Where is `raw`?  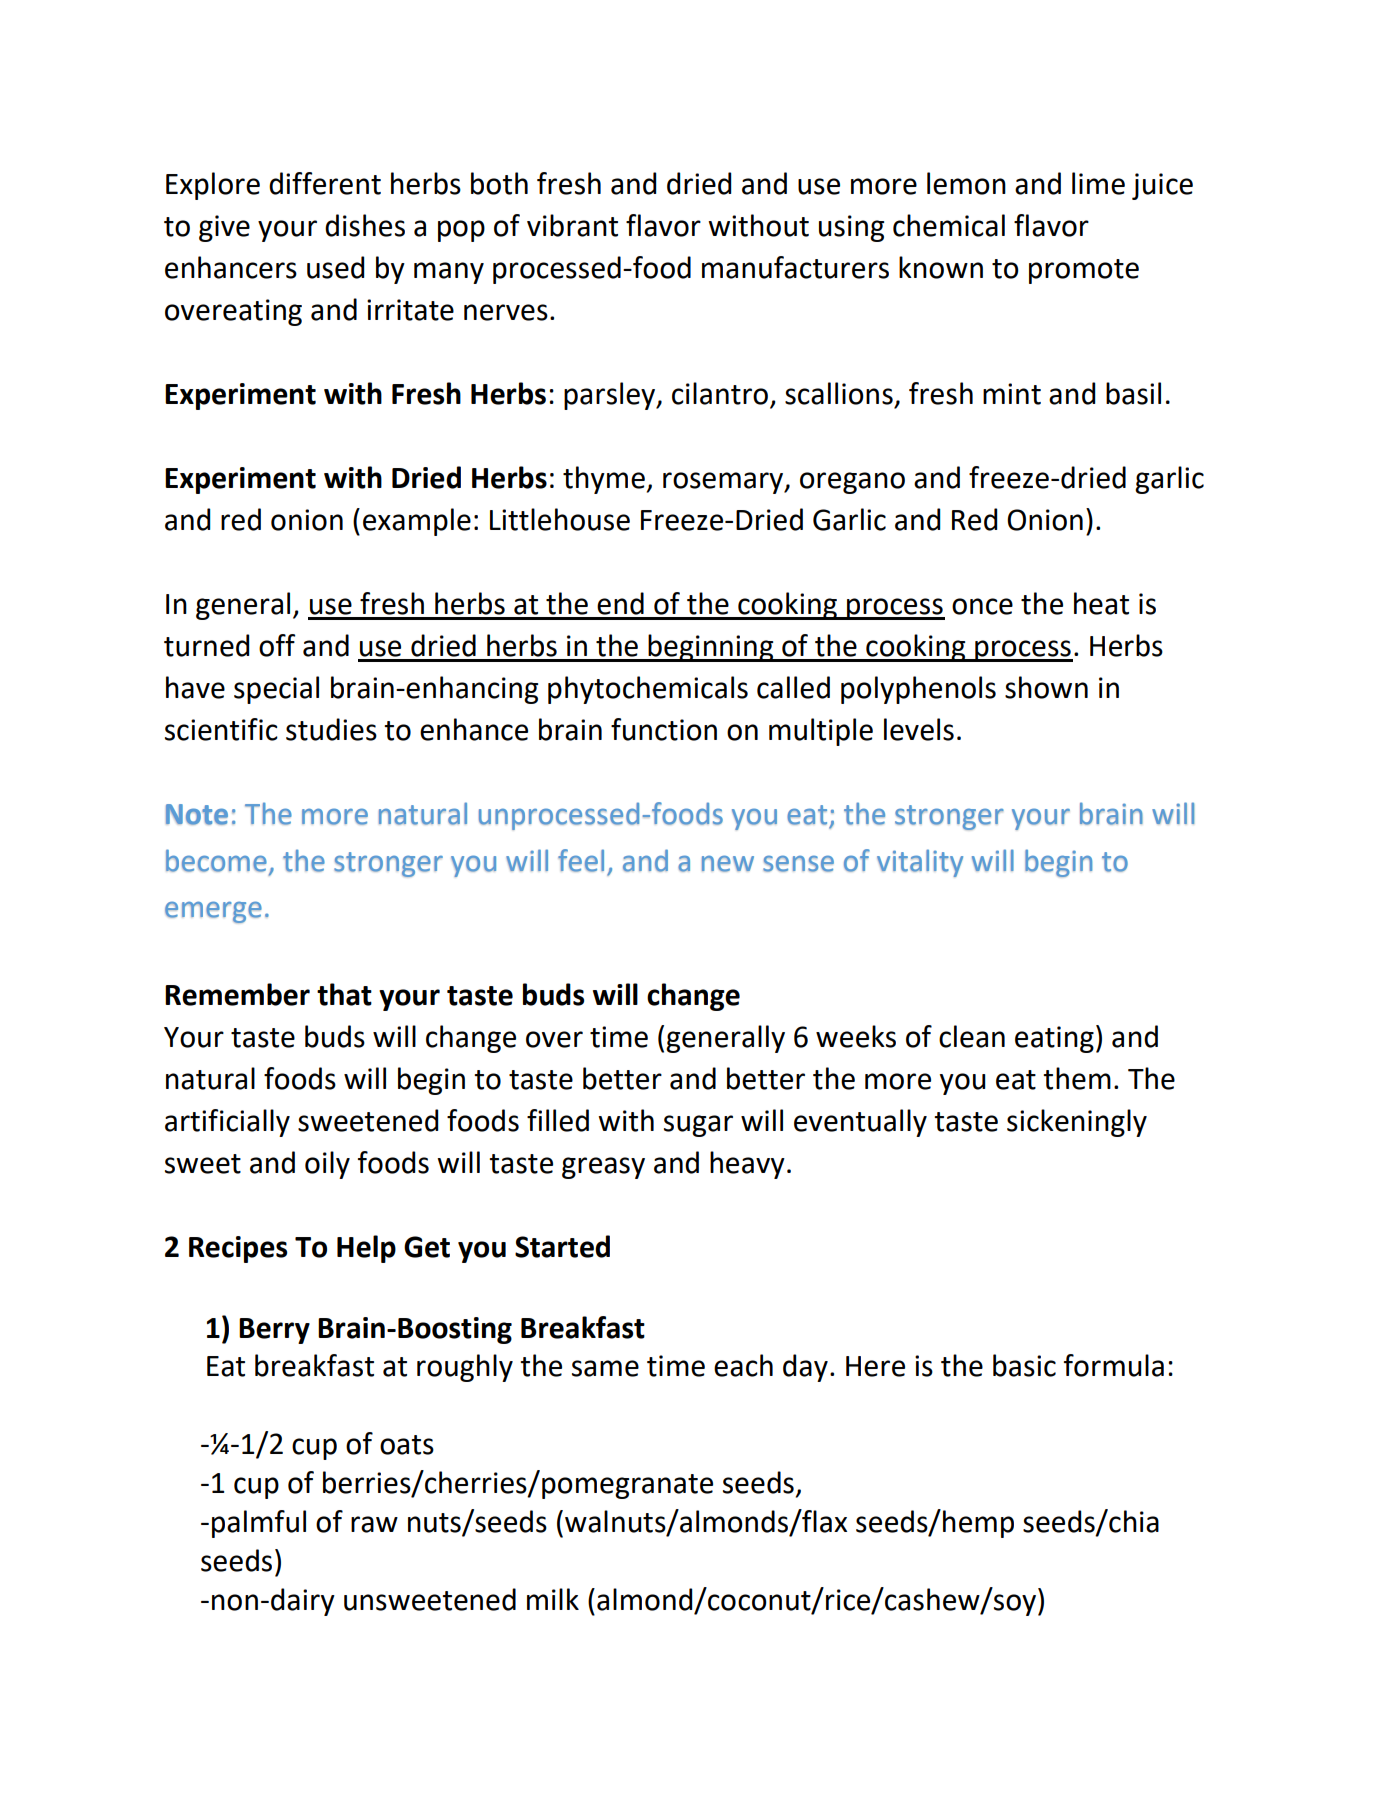
raw is located at coordinates (374, 1524).
